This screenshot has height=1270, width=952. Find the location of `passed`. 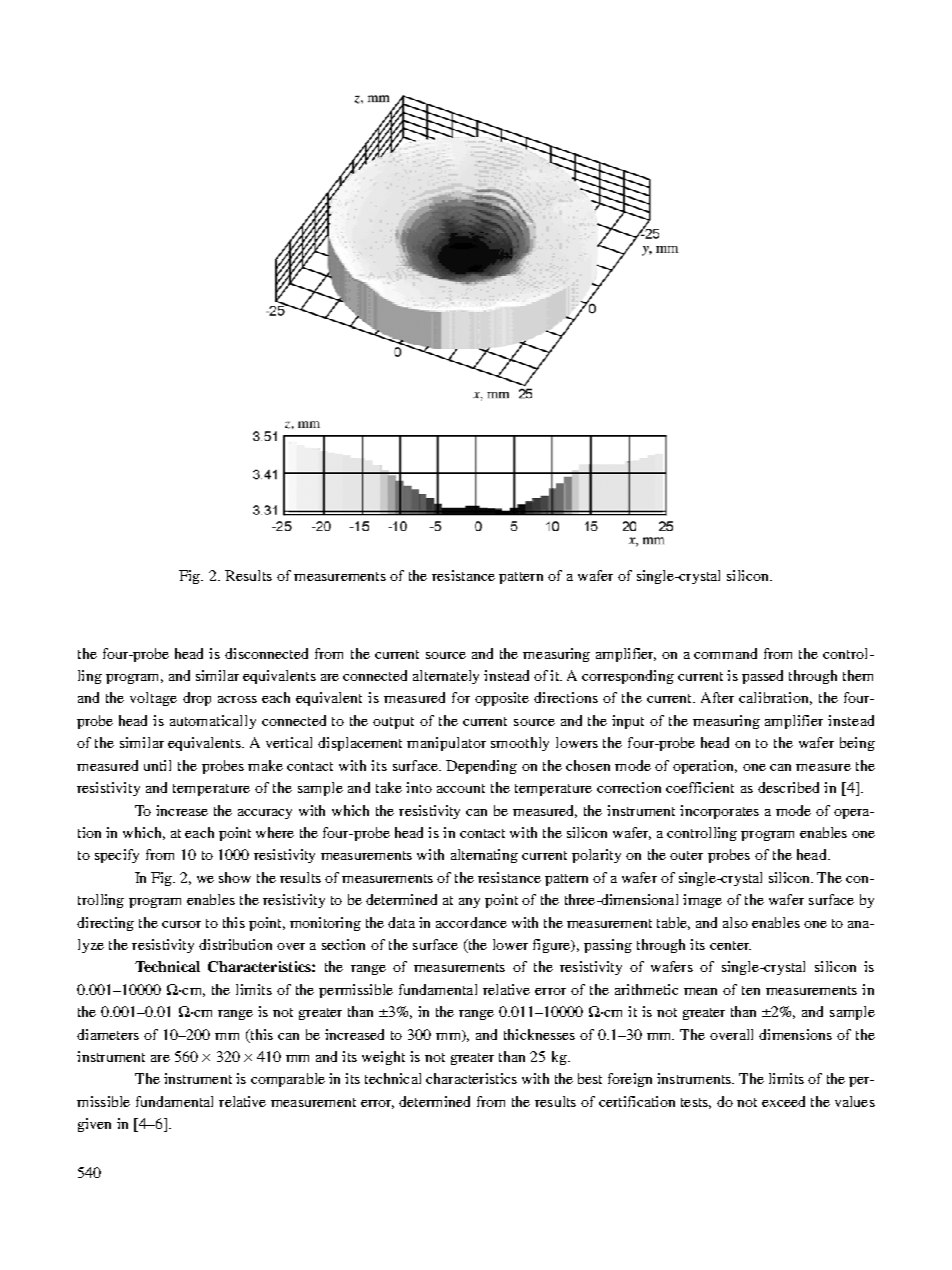

passed is located at coordinates (762, 677).
